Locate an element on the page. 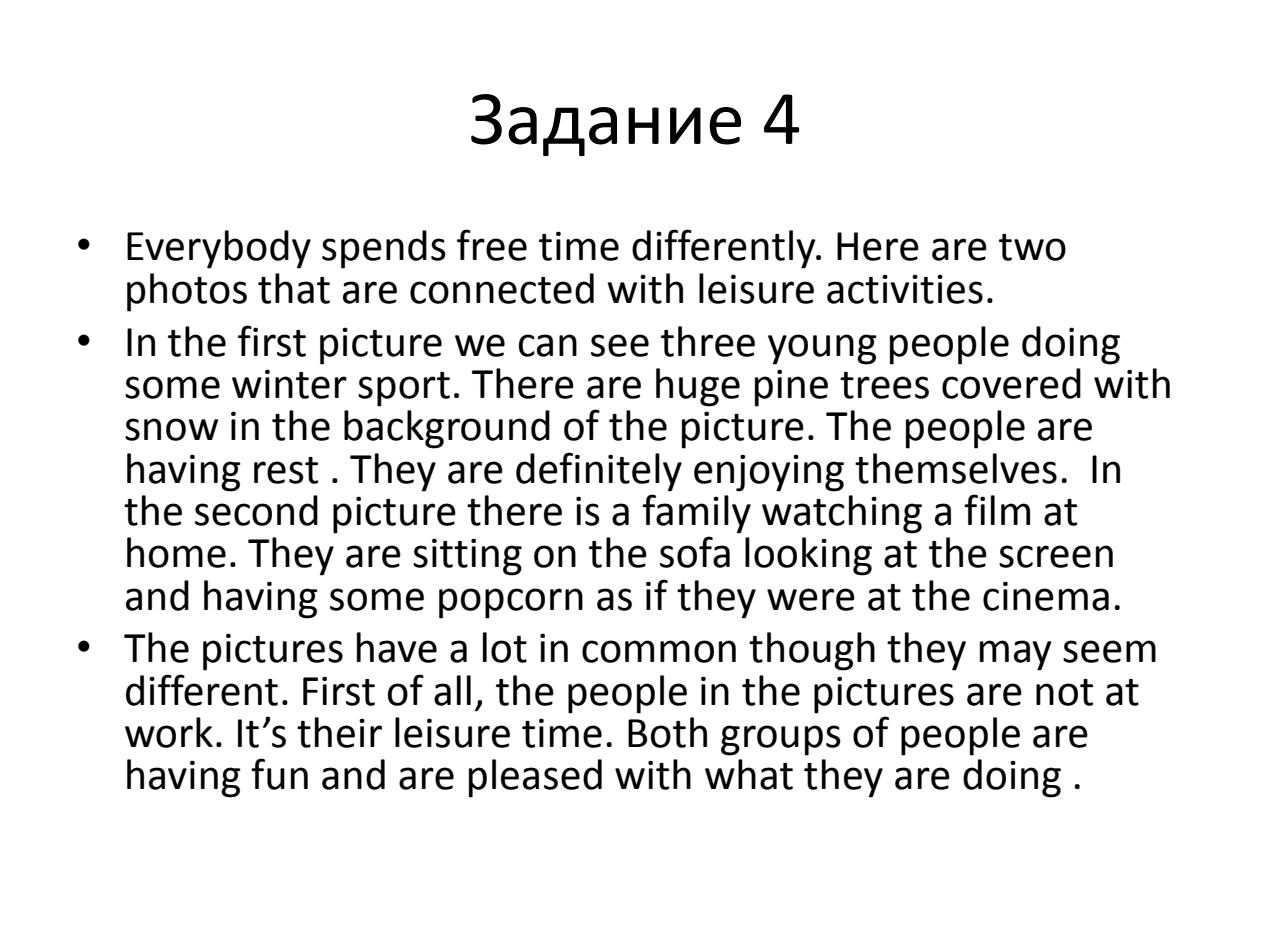 The width and height of the document is (1270, 952). two is located at coordinates (1032, 247).
